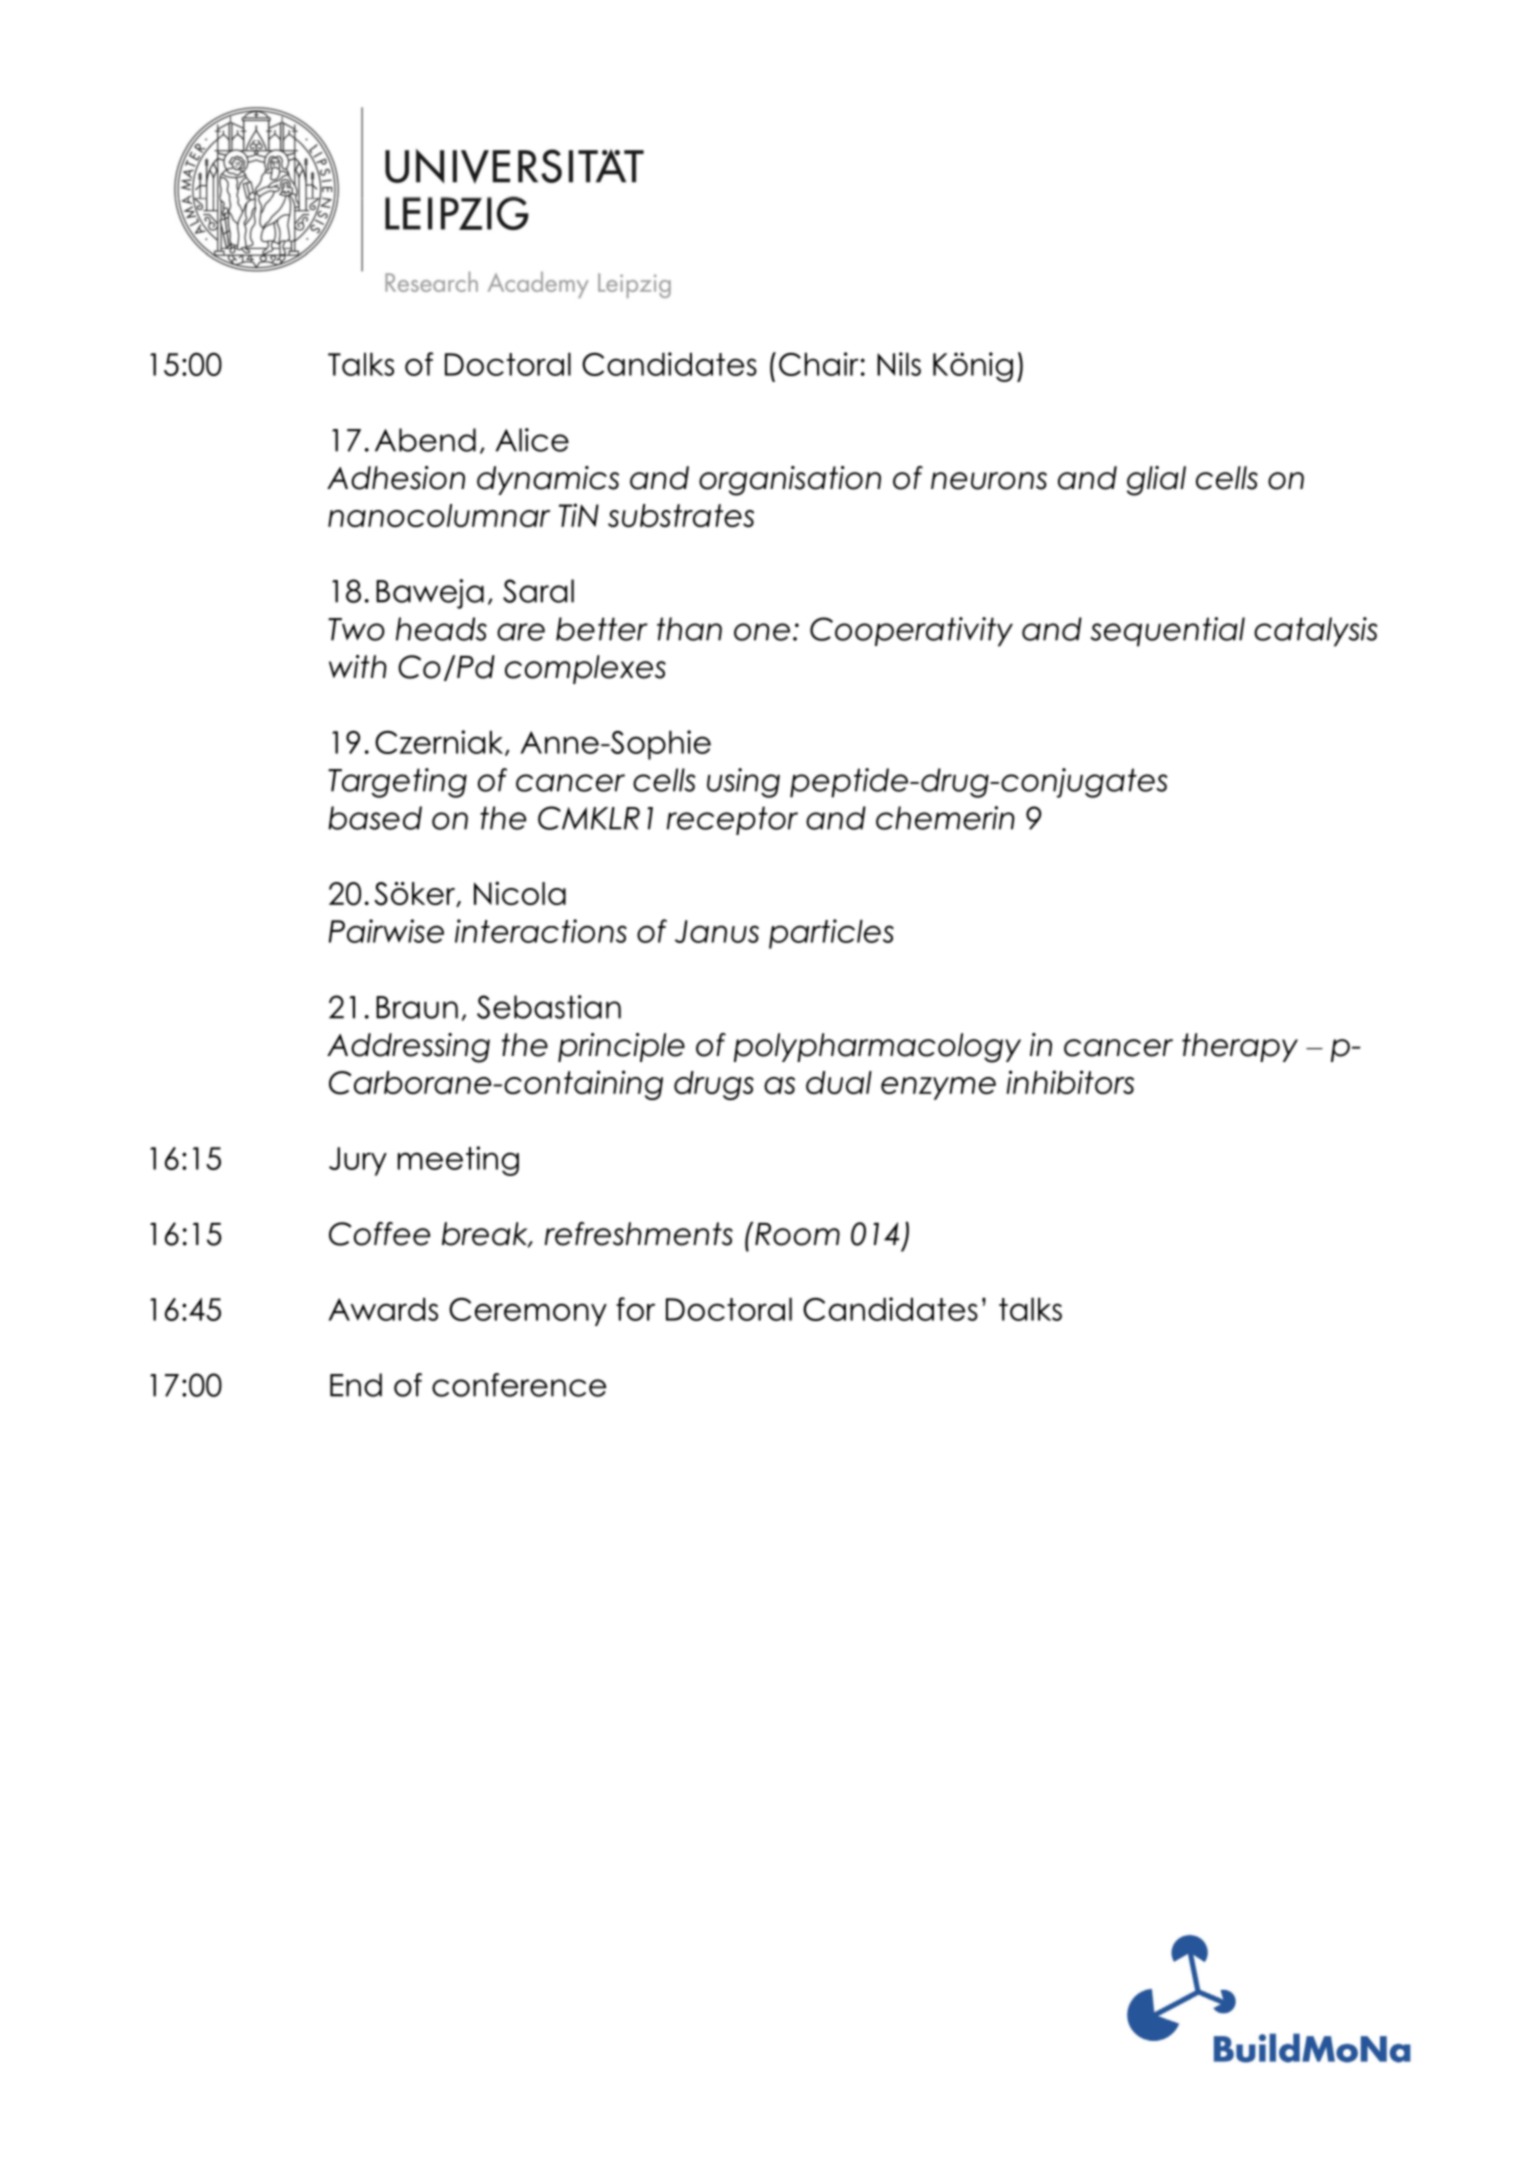 The height and width of the screenshot is (2163, 1529). I want to click on meeting, so click(458, 1161).
